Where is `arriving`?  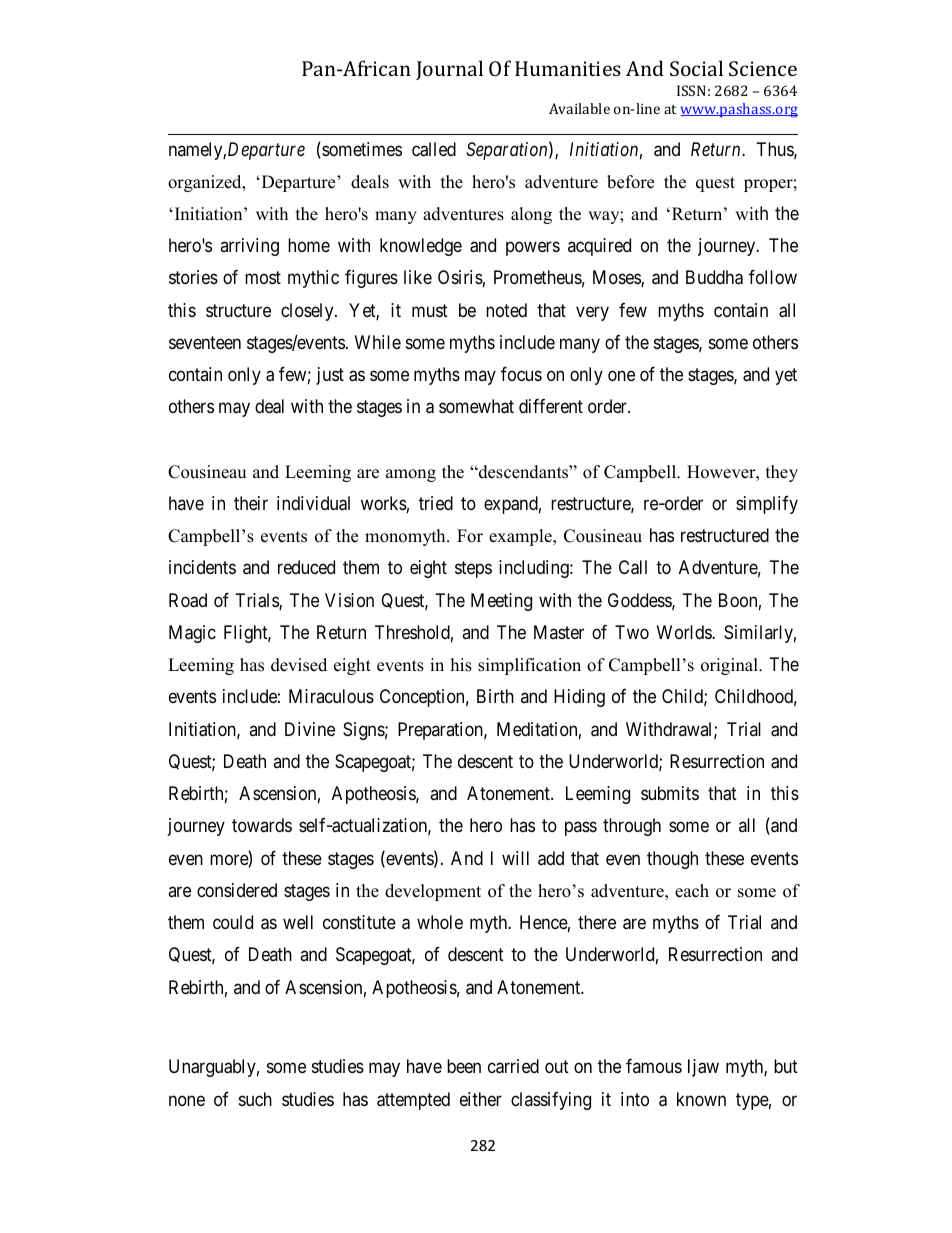
arriving is located at coordinates (249, 247).
